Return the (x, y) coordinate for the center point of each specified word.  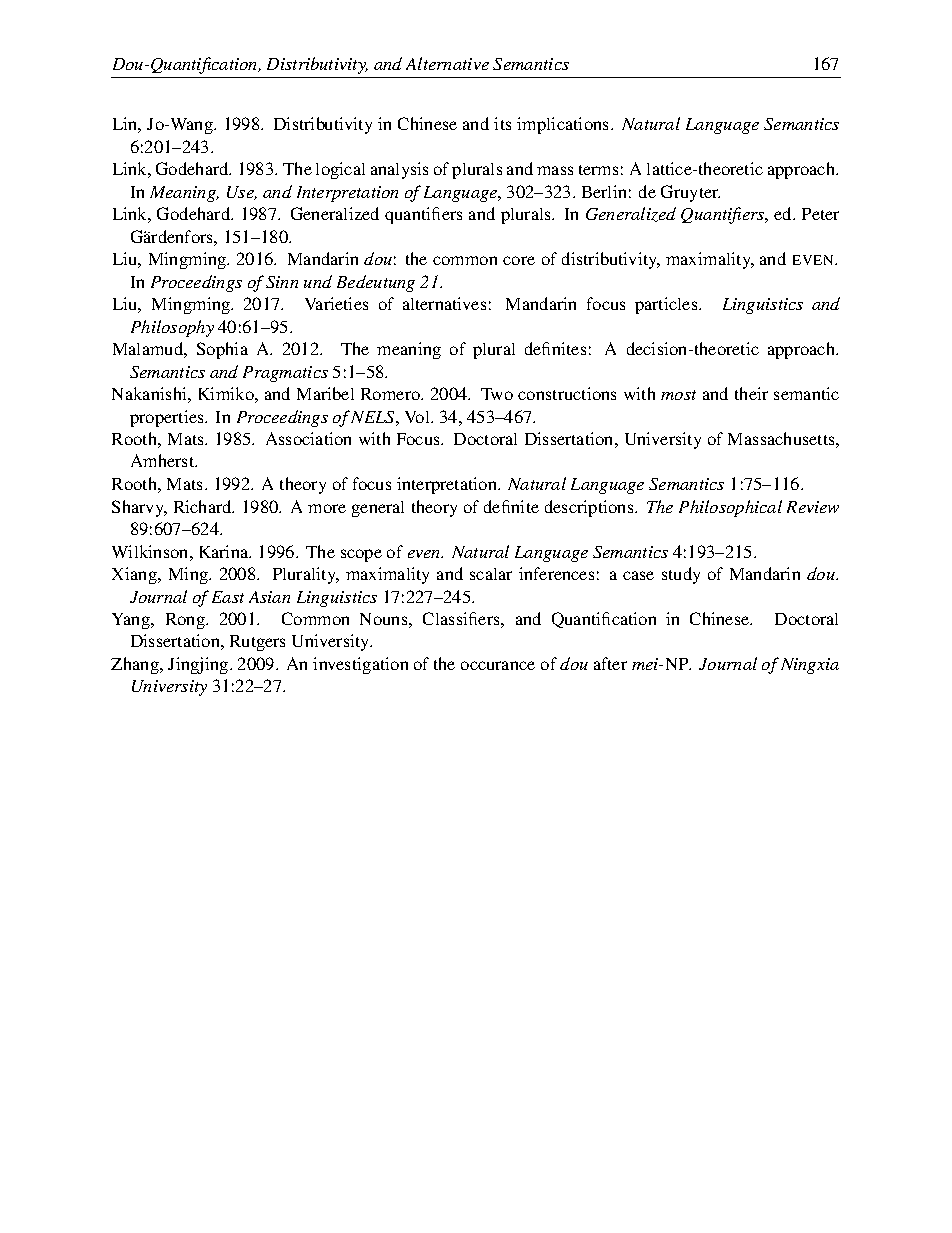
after (610, 663)
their (751, 393)
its (502, 123)
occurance (498, 665)
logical (340, 170)
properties (168, 418)
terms (598, 170)
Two (497, 394)
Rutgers (257, 643)
